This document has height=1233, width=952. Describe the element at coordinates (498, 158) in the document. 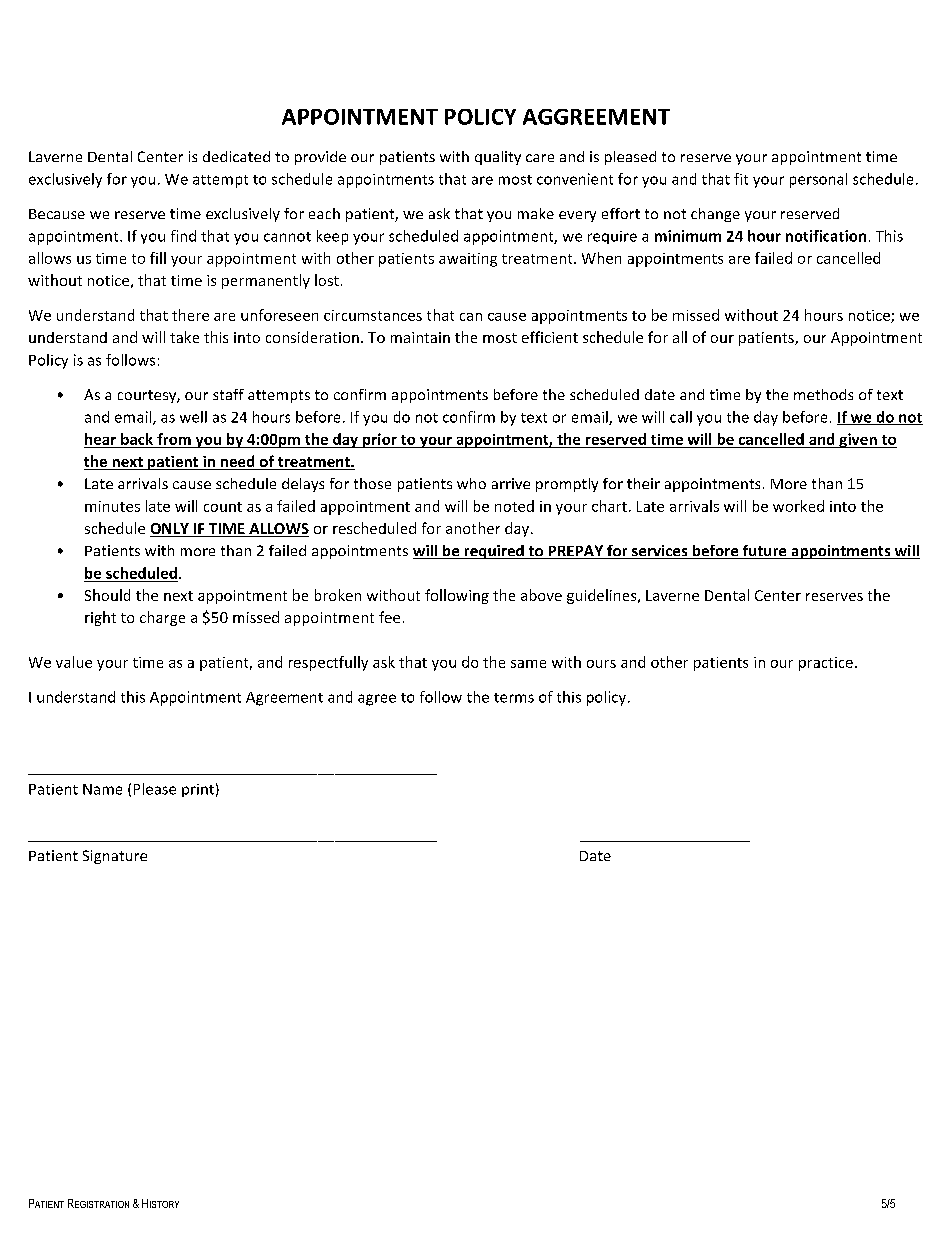

I see `quality` at that location.
